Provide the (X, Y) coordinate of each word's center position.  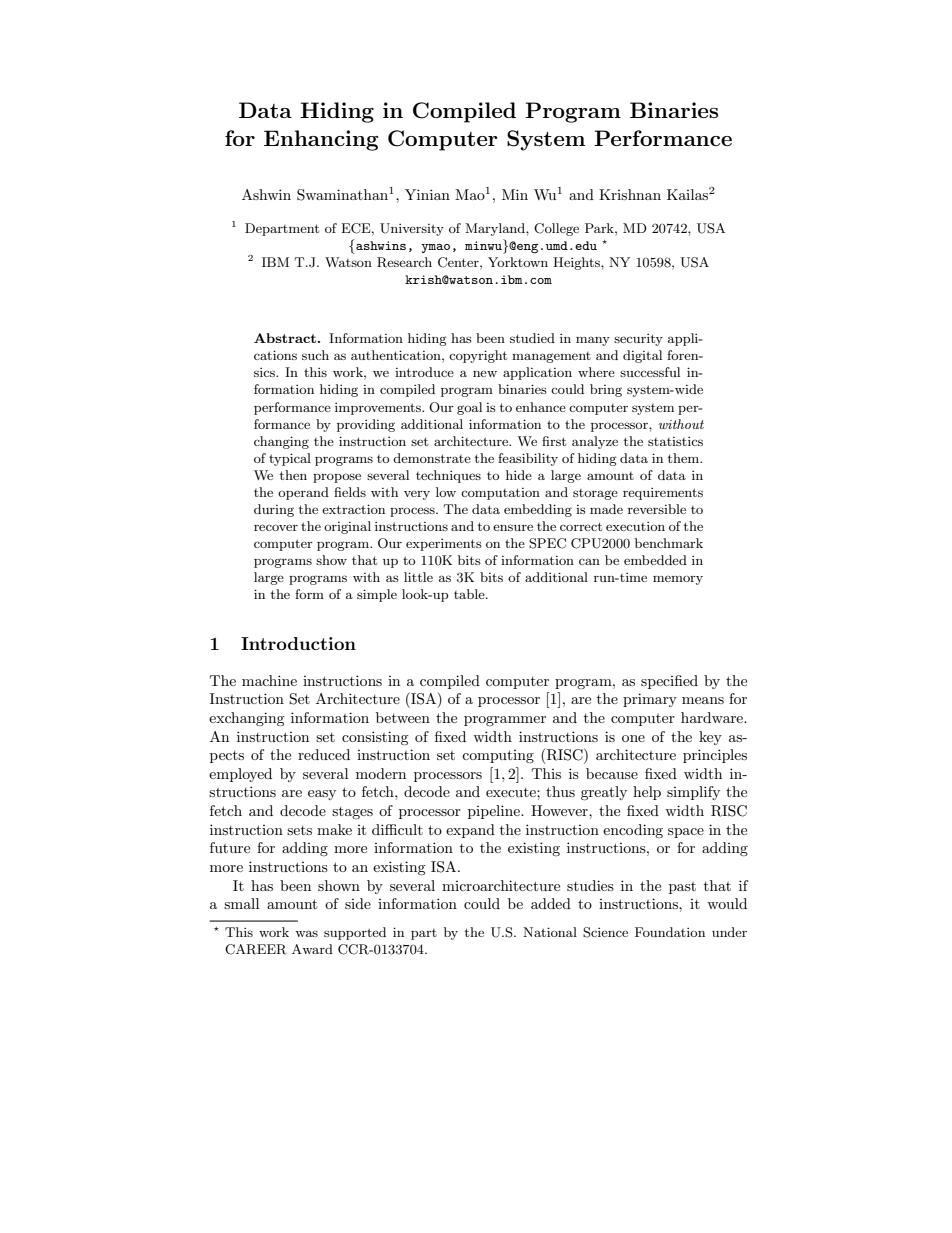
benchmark (669, 543)
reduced (324, 754)
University (412, 229)
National (550, 932)
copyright (478, 356)
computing (498, 756)
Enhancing (321, 140)
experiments (444, 545)
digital (642, 356)
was (306, 933)
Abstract (285, 338)
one (633, 738)
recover (276, 527)
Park (600, 228)
